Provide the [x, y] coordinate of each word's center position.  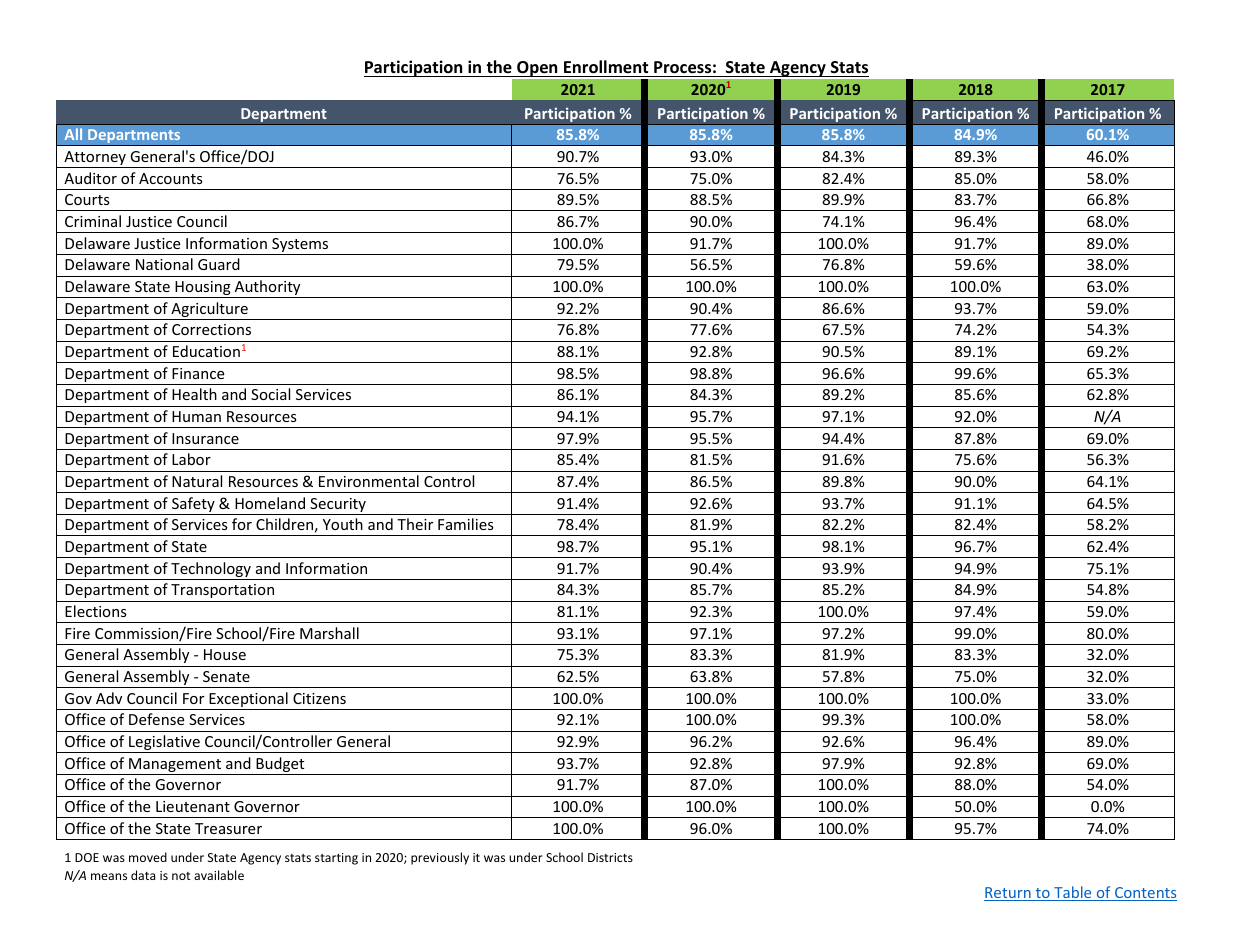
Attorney [95, 159]
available [219, 875]
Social [270, 394]
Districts [610, 857]
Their [415, 524]
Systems [300, 246]
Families [466, 524]
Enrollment [606, 67]
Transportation [222, 591]
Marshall [329, 633]
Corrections [211, 329]
